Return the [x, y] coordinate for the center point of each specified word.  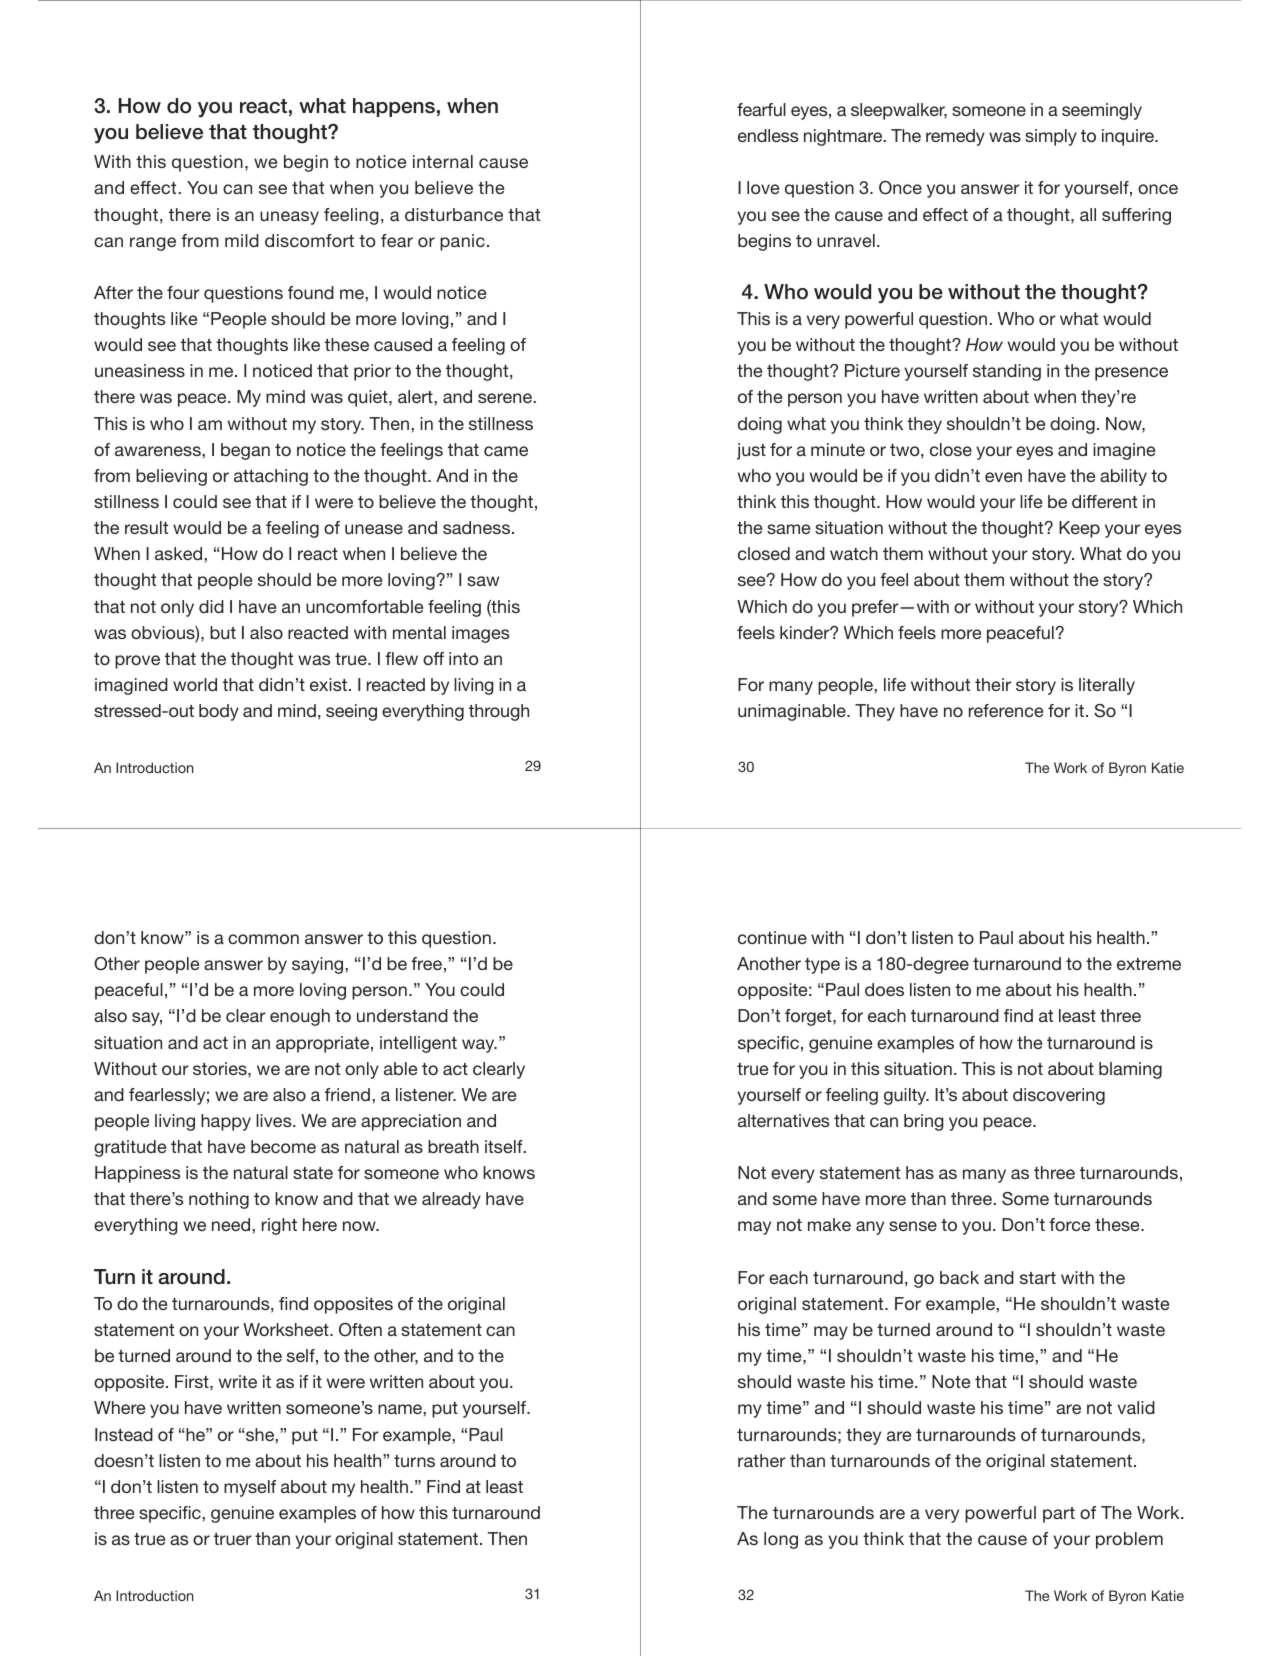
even [1003, 477]
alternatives [783, 1120]
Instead [124, 1434]
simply [1051, 137]
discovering [1059, 1096]
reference [1006, 710]
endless [768, 135]
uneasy [289, 218]
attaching [271, 477]
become [283, 1146]
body [219, 712]
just [751, 451]
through [499, 712]
